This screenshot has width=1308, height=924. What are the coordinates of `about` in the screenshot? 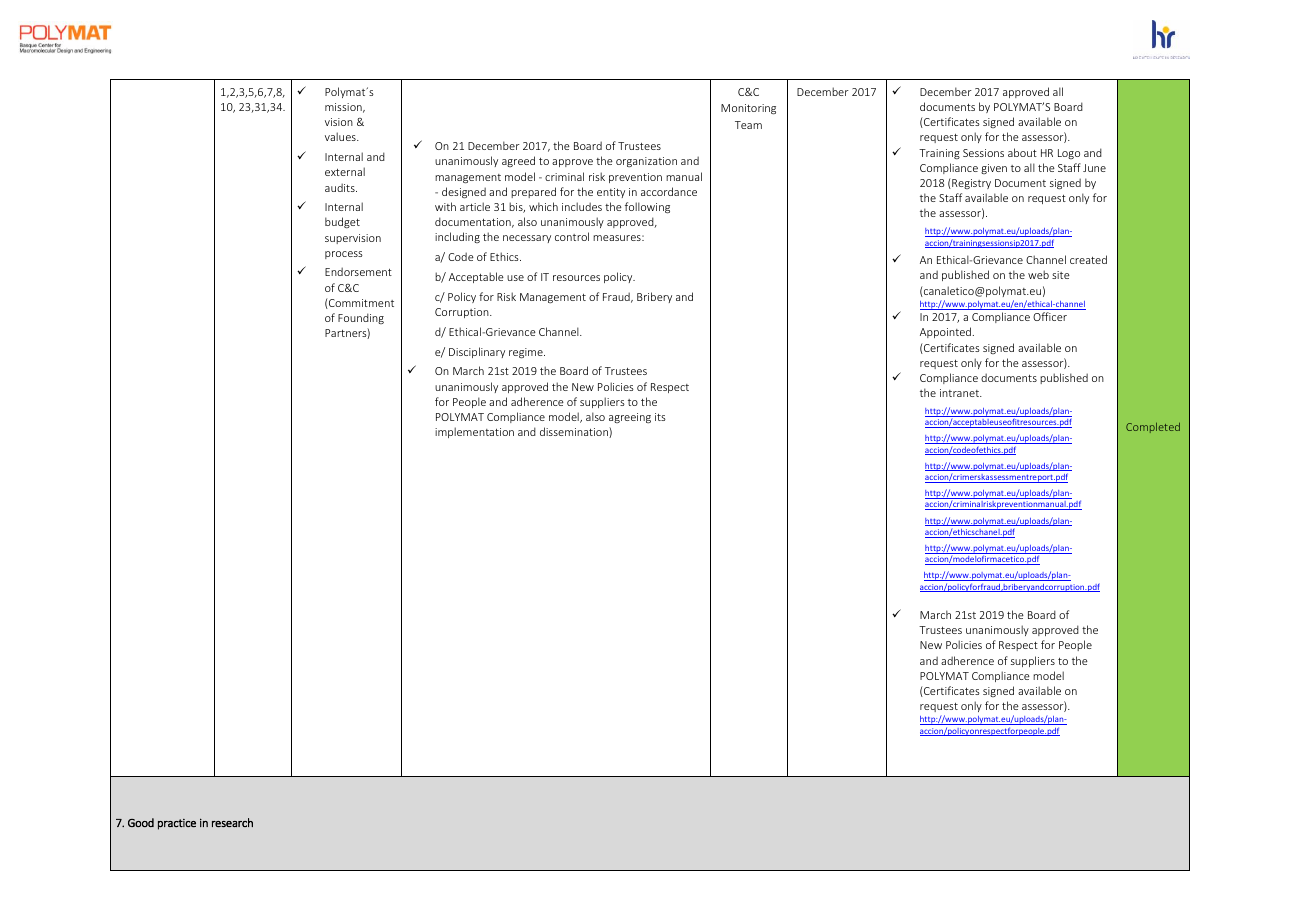 It's located at (1022, 152).
